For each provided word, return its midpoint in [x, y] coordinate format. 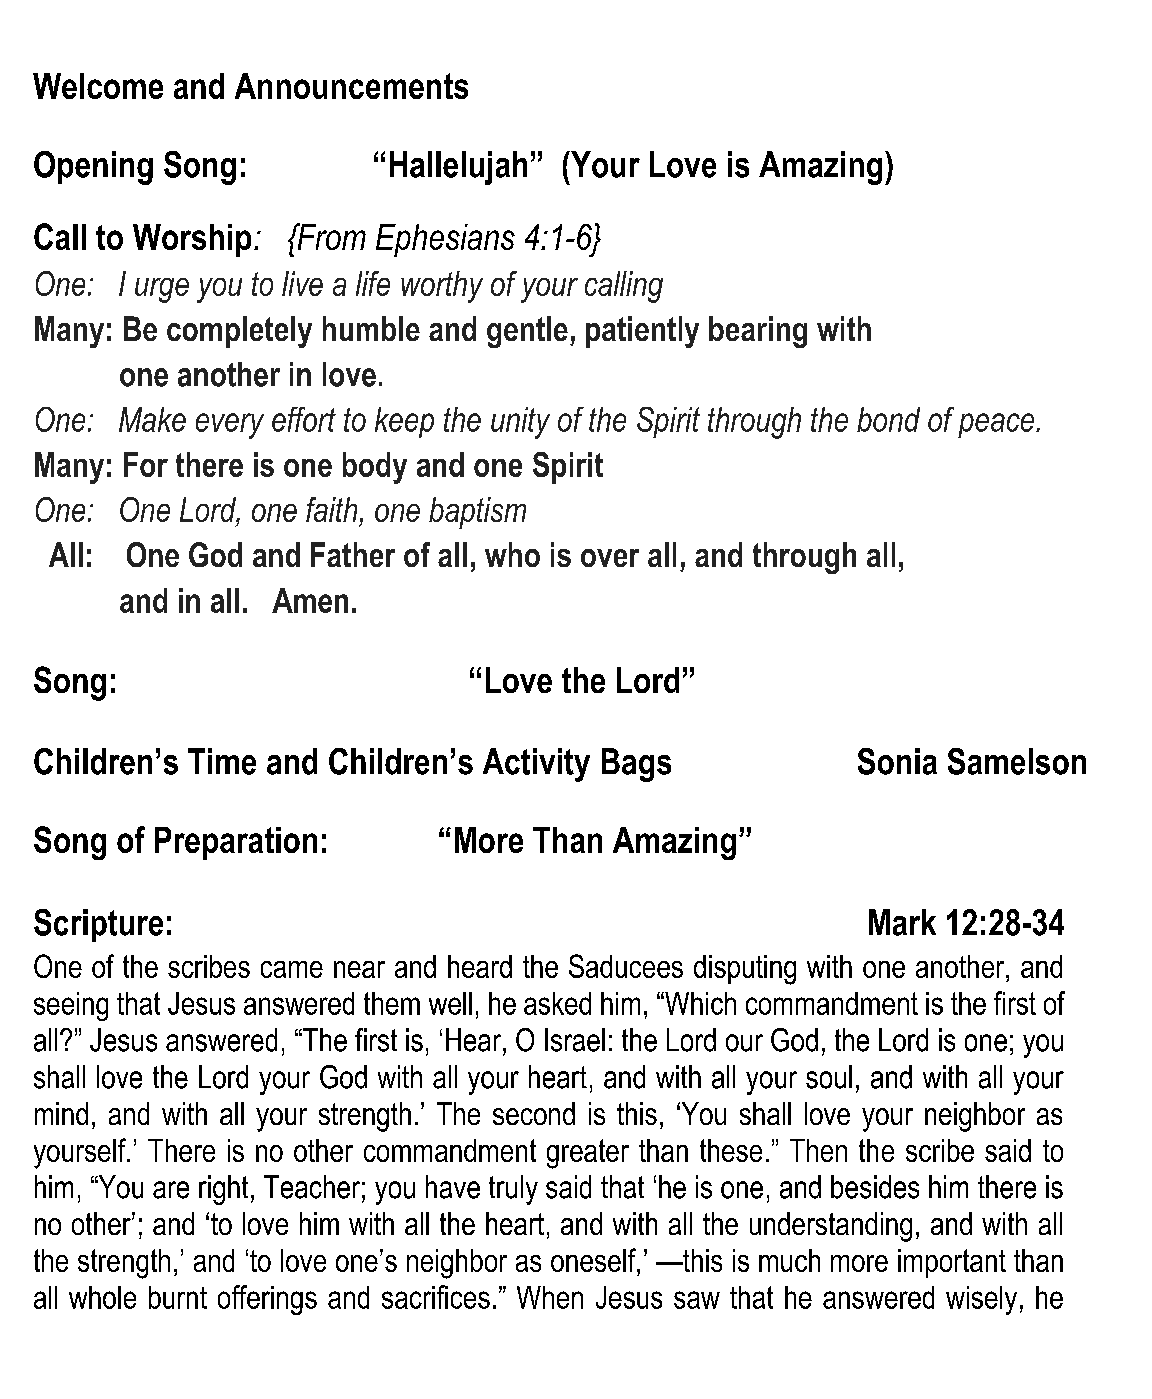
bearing [758, 332]
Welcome [98, 86]
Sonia [897, 761]
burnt [178, 1297]
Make [152, 419]
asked [557, 1003]
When [550, 1297]
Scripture [98, 925]
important [952, 1263]
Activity [536, 765]
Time [222, 761]
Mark [902, 922]
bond [888, 419]
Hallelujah [458, 168]
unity [520, 423]
